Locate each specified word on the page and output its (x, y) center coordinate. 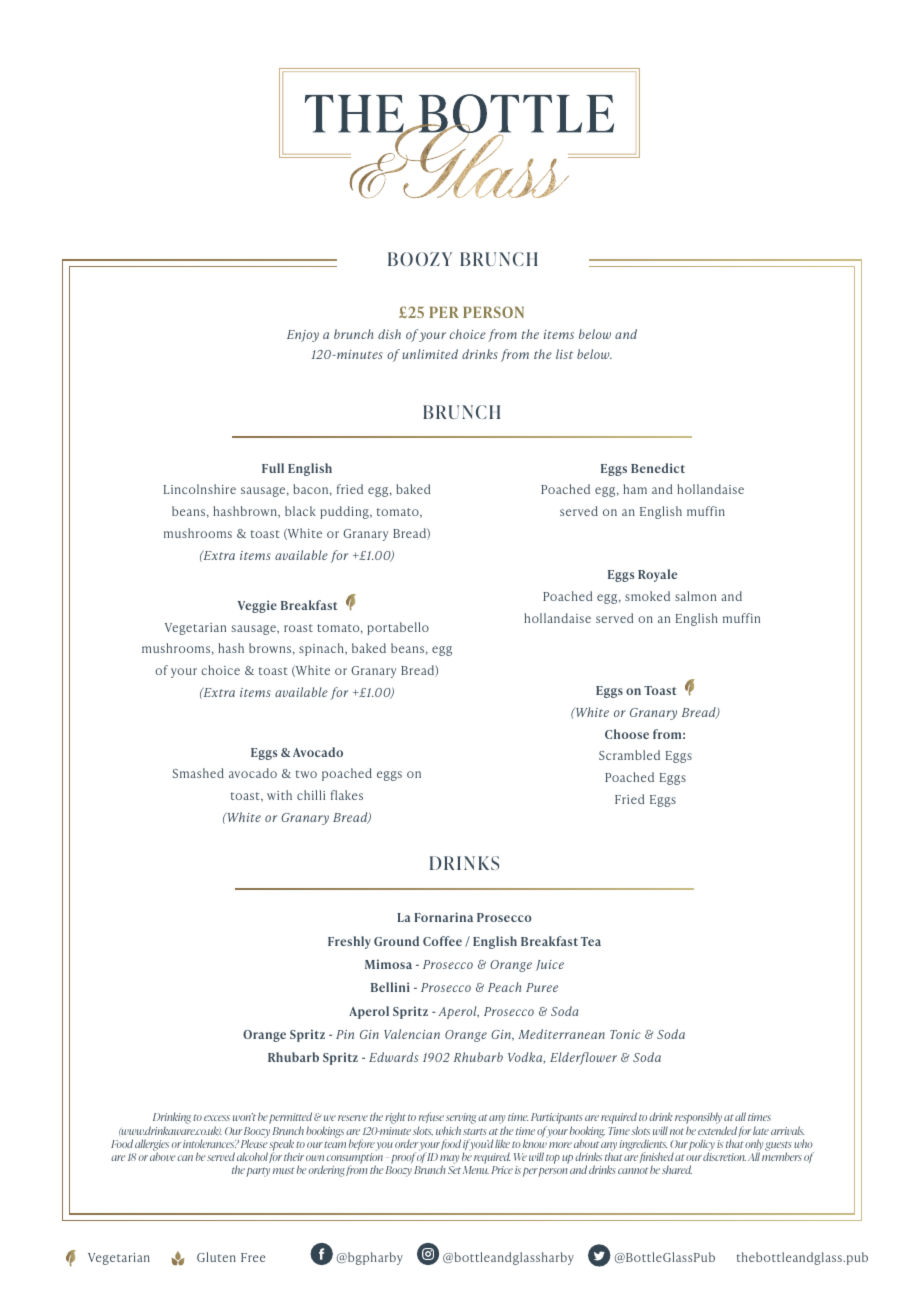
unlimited (430, 354)
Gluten (216, 1257)
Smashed (198, 773)
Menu (475, 1170)
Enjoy (303, 336)
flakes (347, 795)
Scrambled (629, 755)
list (565, 354)
